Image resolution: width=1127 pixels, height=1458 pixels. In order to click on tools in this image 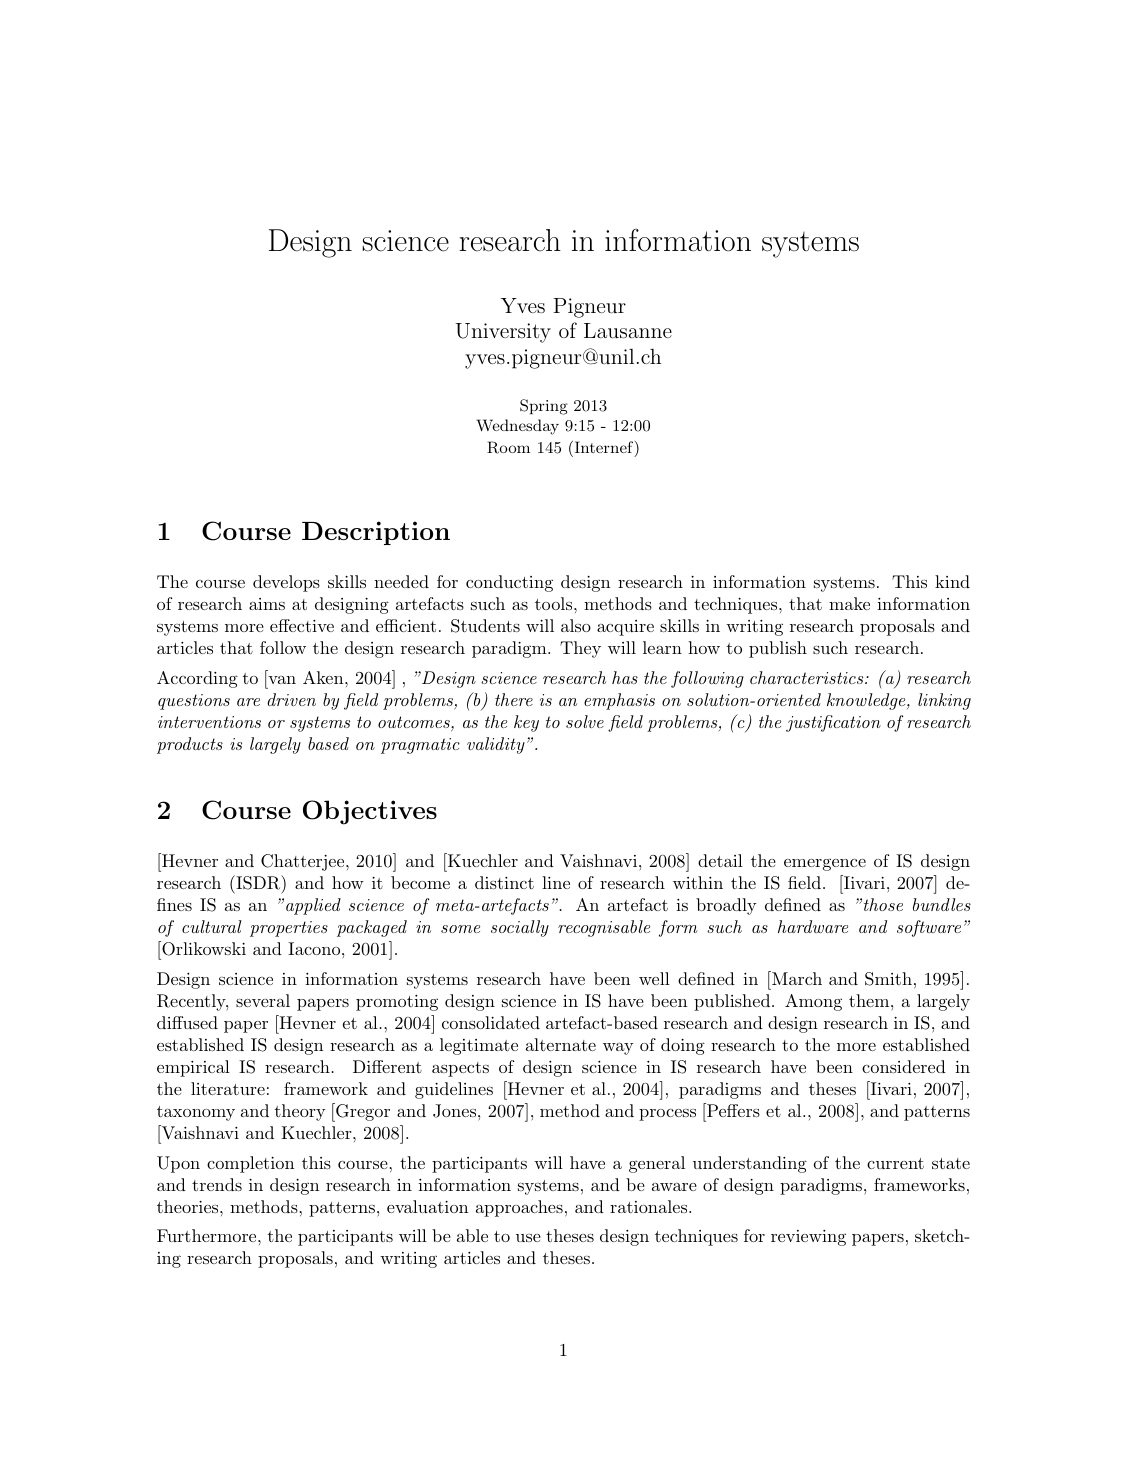, I will do `click(553, 603)`.
